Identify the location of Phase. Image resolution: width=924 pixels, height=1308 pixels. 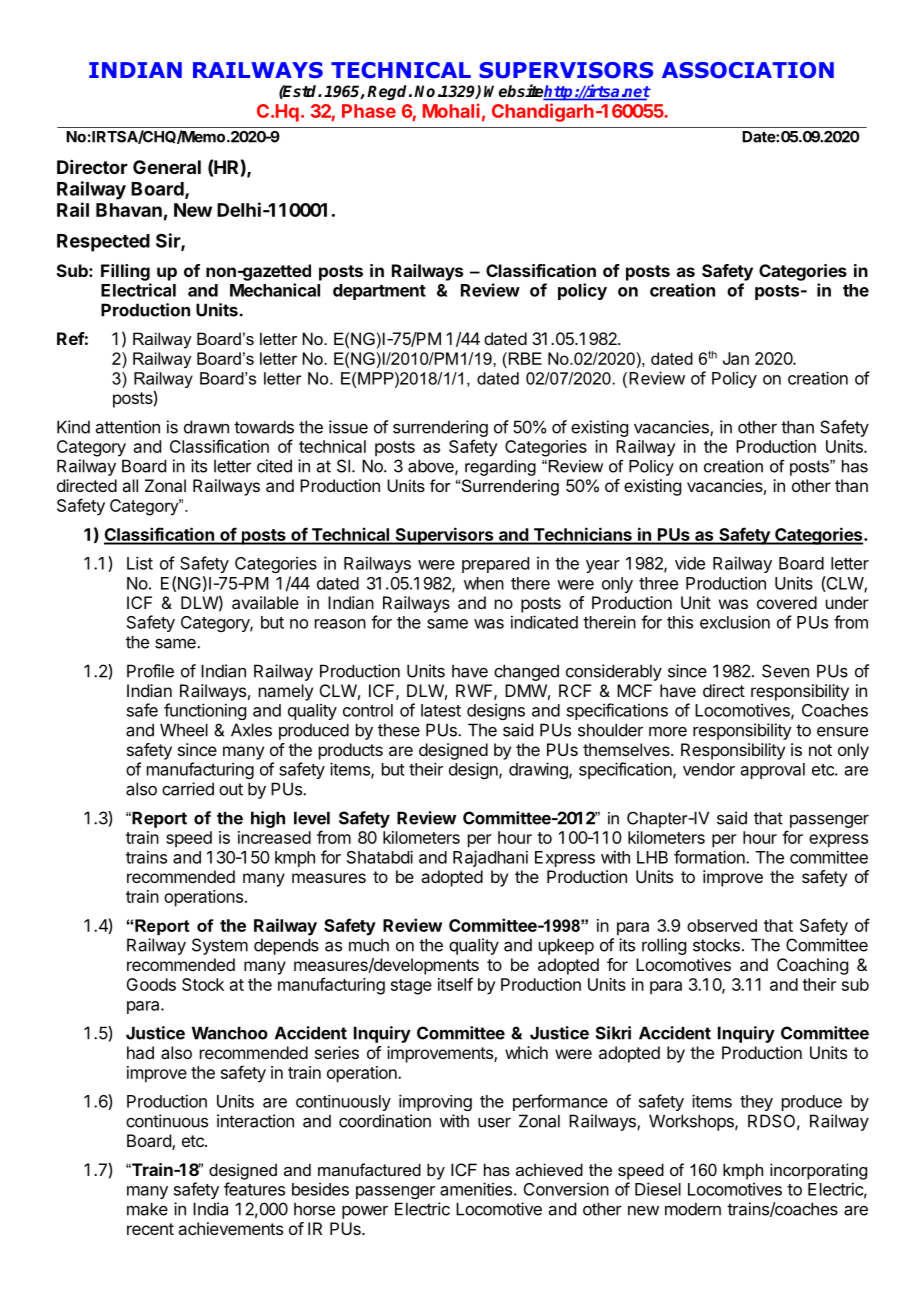
(369, 111).
